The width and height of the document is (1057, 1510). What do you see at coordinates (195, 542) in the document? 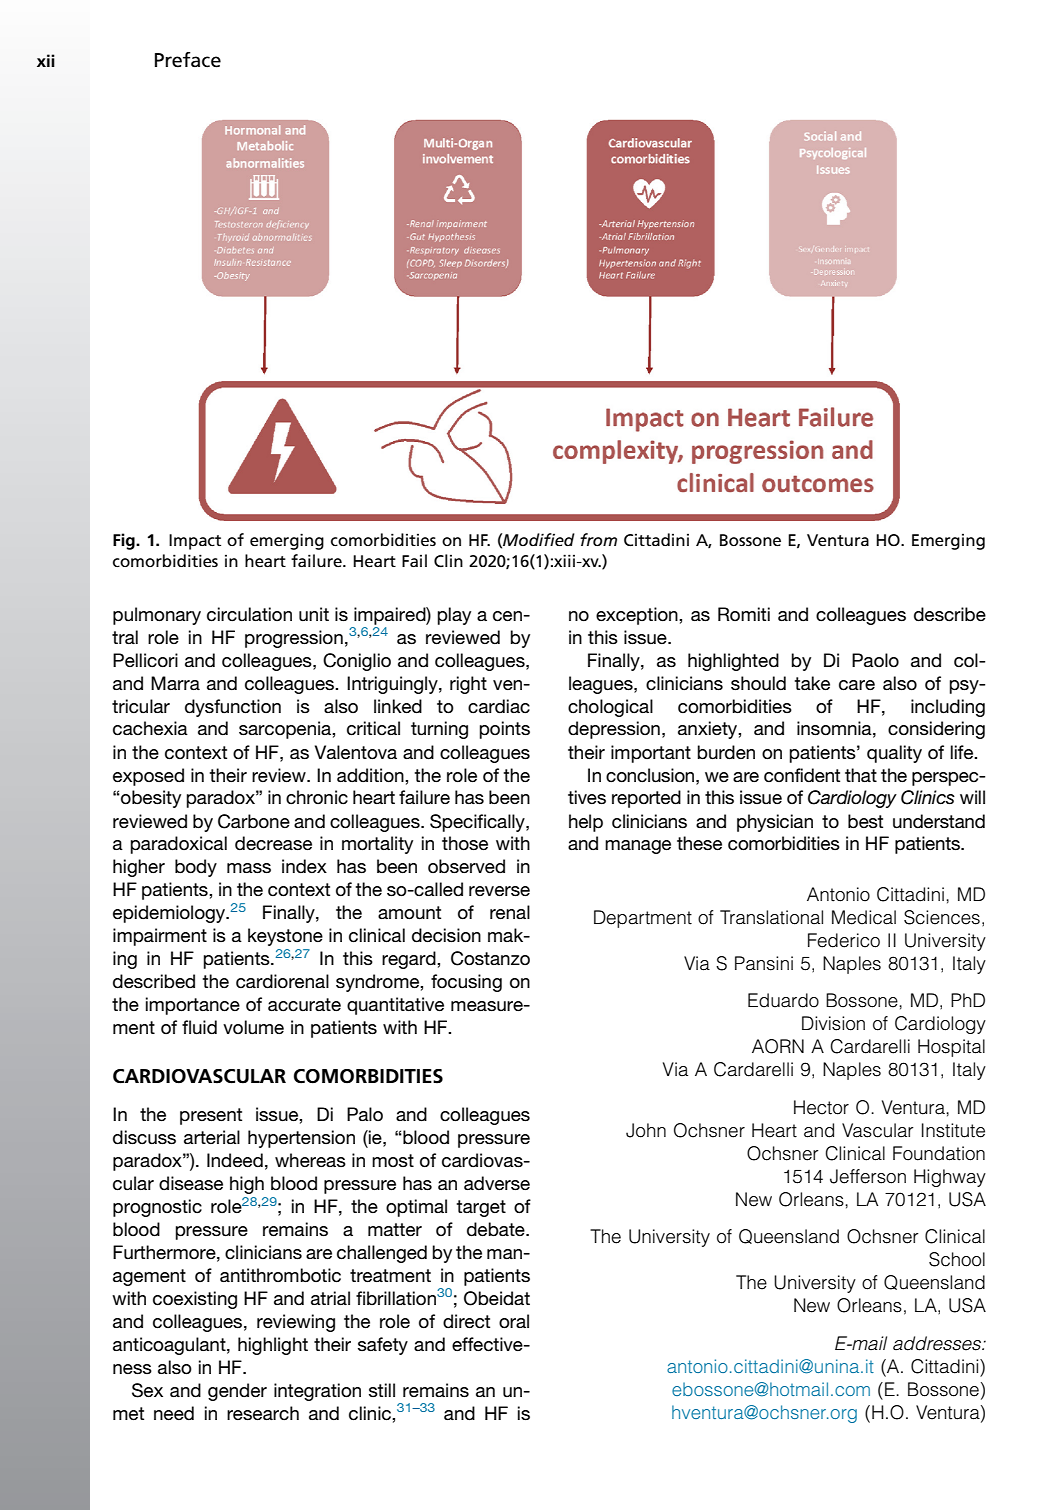
I see `Impact` at bounding box center [195, 542].
